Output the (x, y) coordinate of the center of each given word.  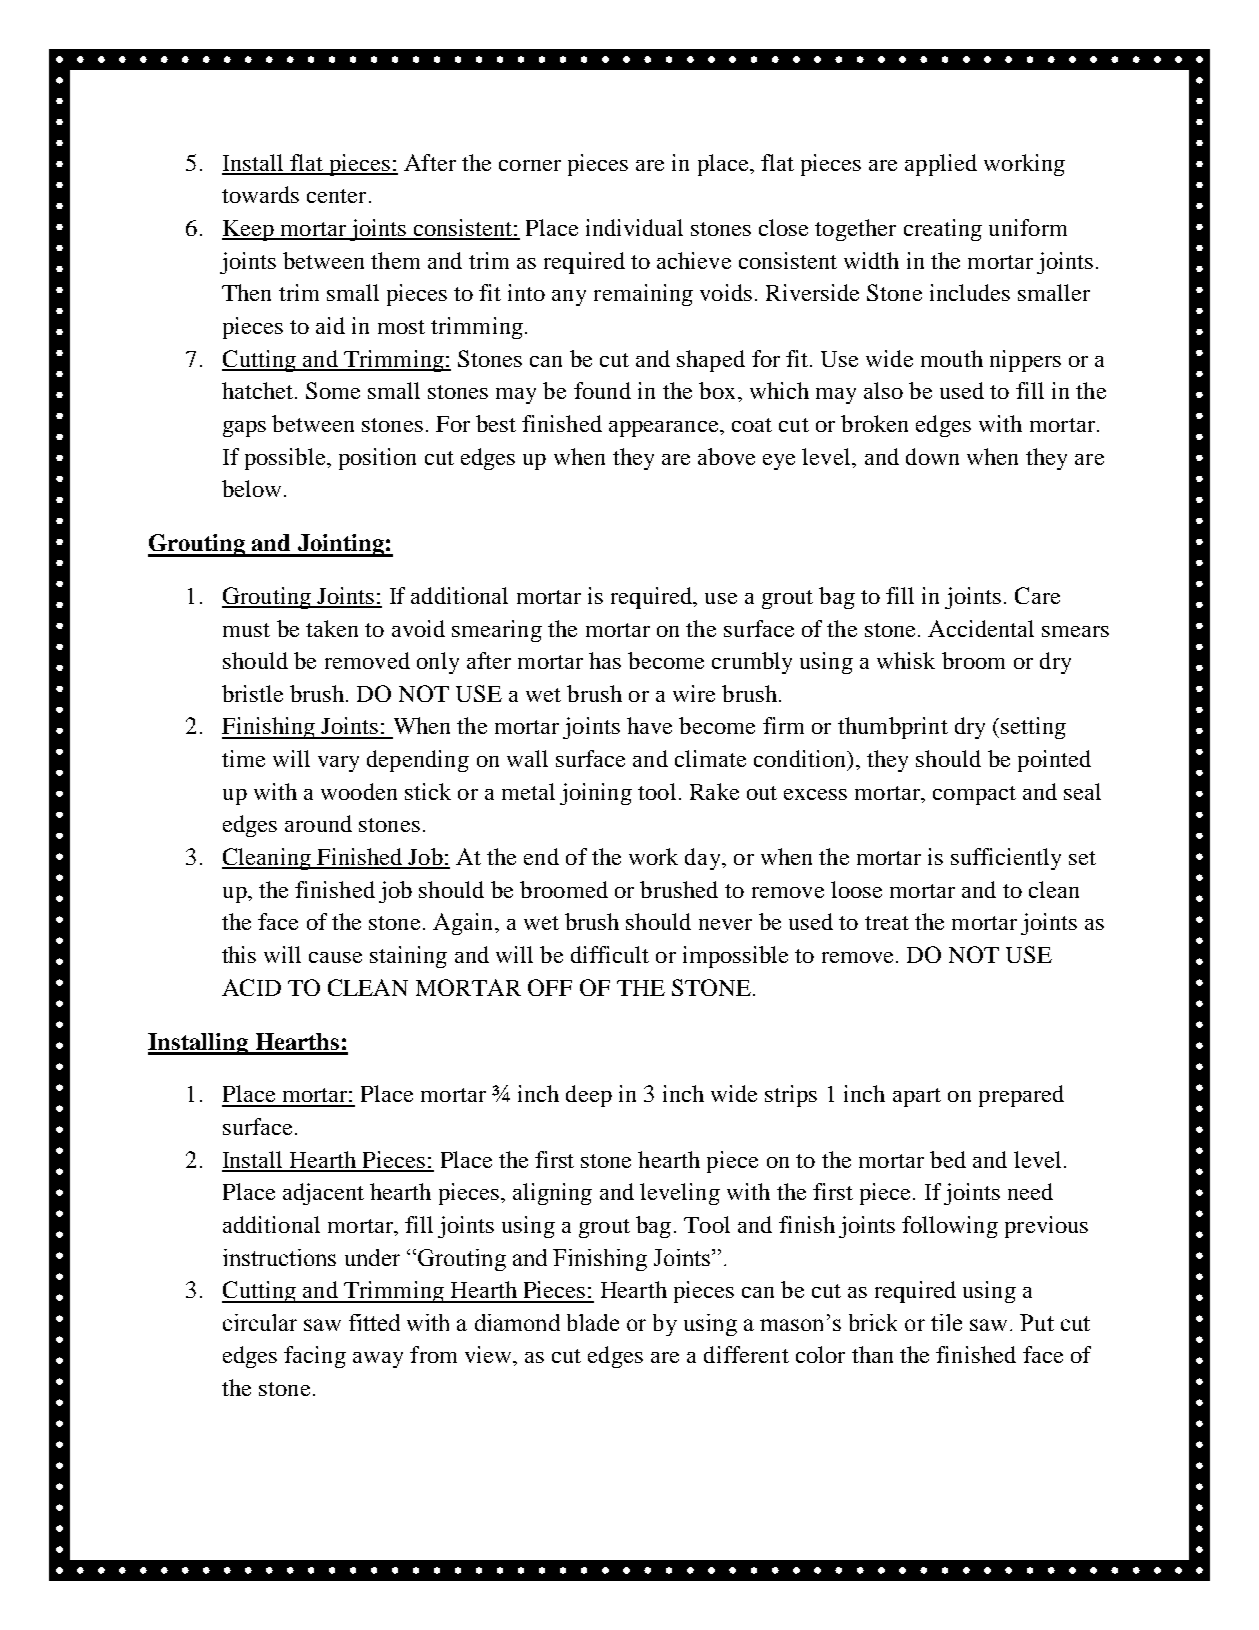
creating (943, 230)
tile (946, 1322)
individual (634, 227)
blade (593, 1322)
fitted (374, 1322)
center (336, 196)
